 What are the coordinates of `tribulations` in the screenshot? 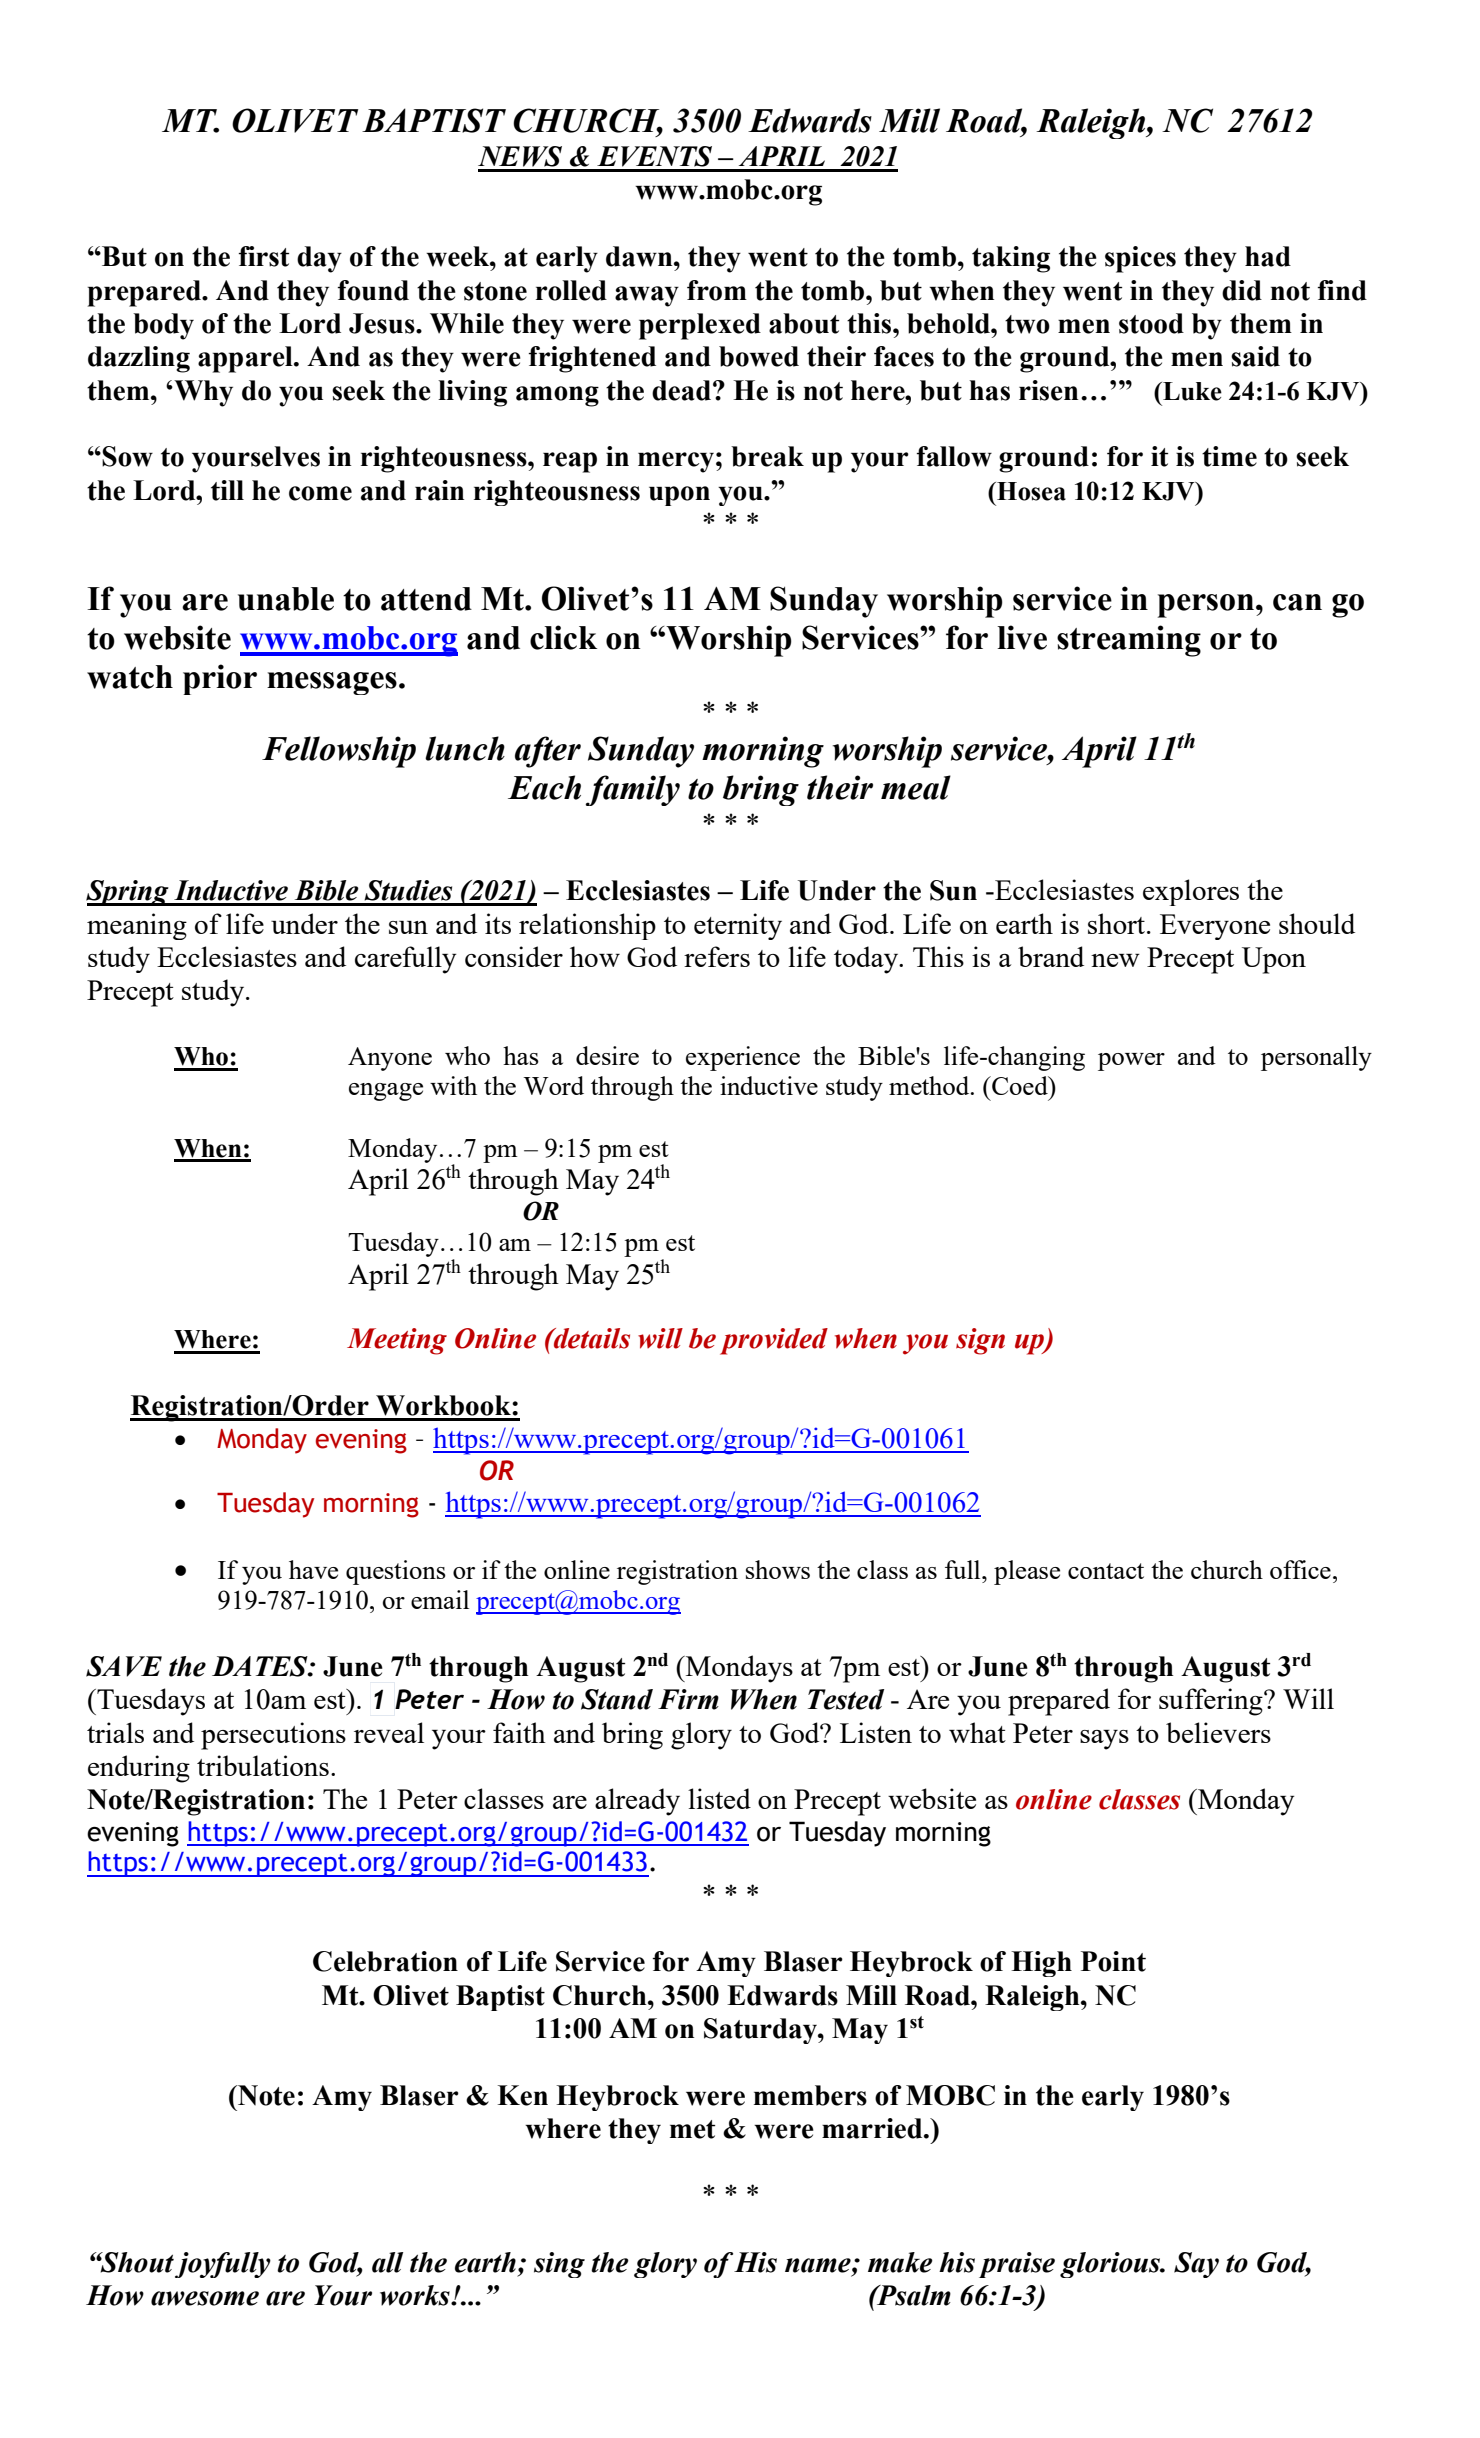 It's located at (263, 1765).
